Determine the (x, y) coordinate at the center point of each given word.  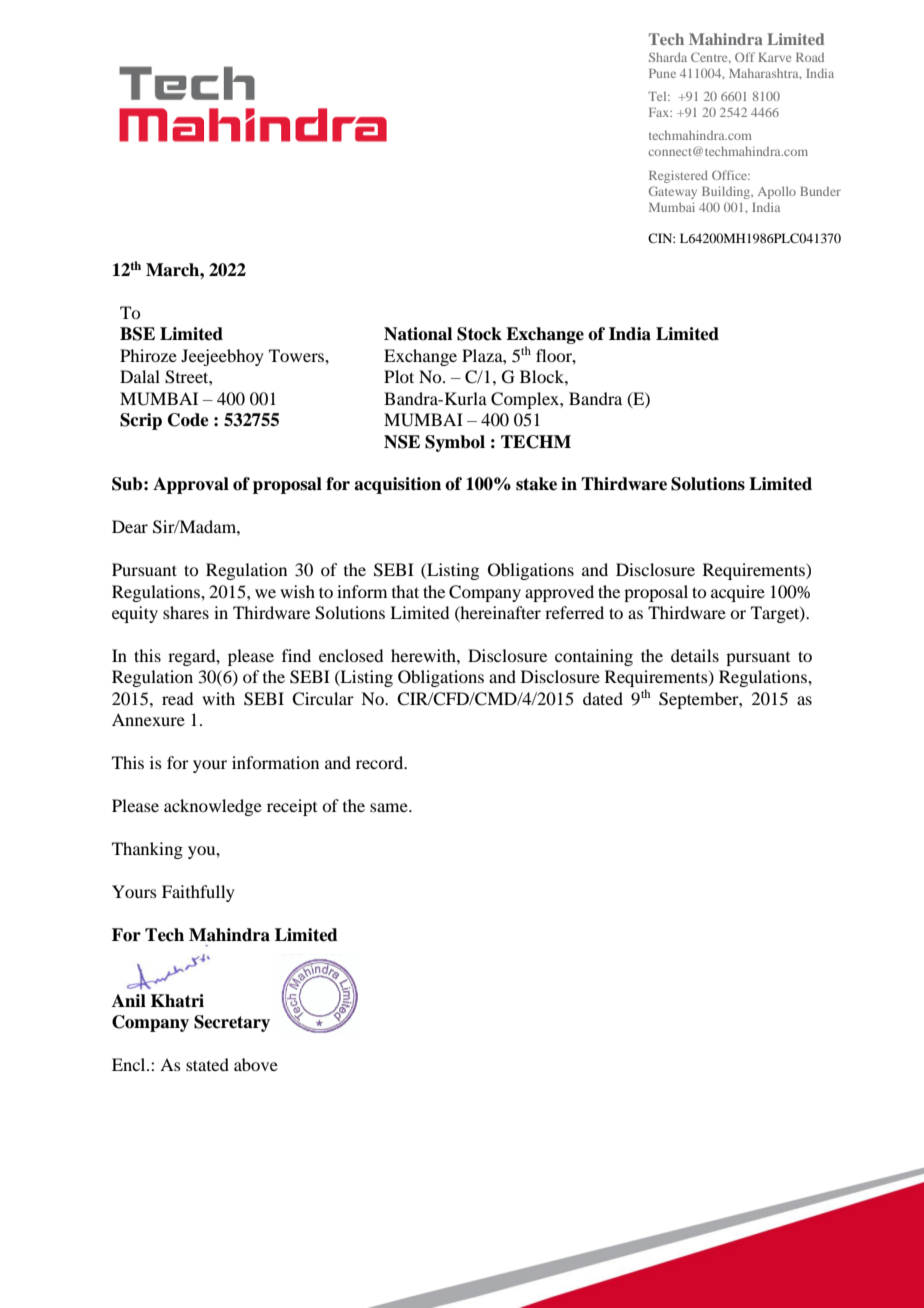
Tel (658, 96)
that (405, 591)
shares (186, 612)
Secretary (232, 1023)
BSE (137, 334)
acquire (738, 593)
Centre (710, 58)
